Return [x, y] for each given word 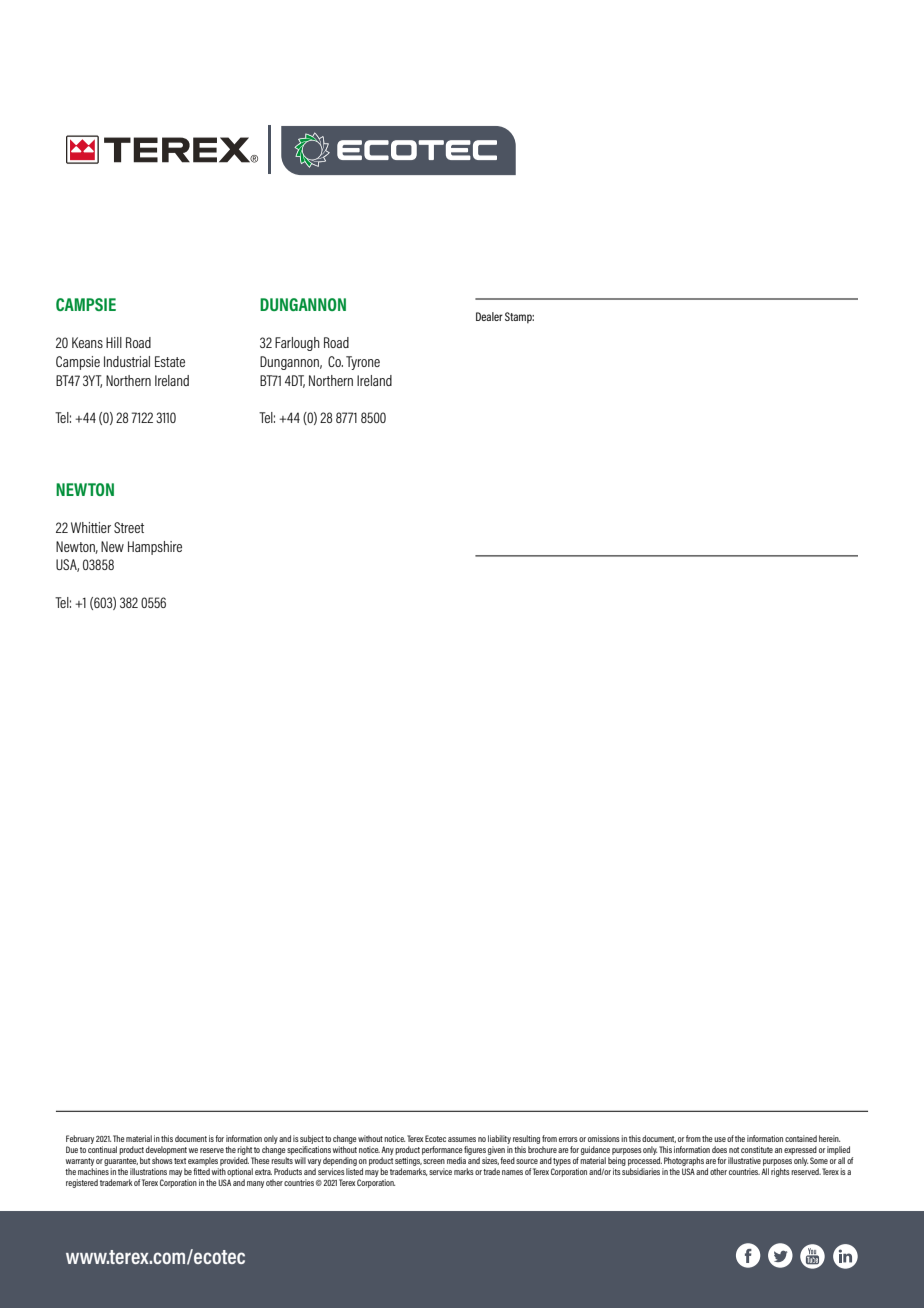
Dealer [489, 316]
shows [162, 1160]
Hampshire [155, 548]
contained [801, 1138]
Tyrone [363, 363]
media [456, 1160]
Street [129, 527]
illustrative [744, 1160]
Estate [170, 361]
